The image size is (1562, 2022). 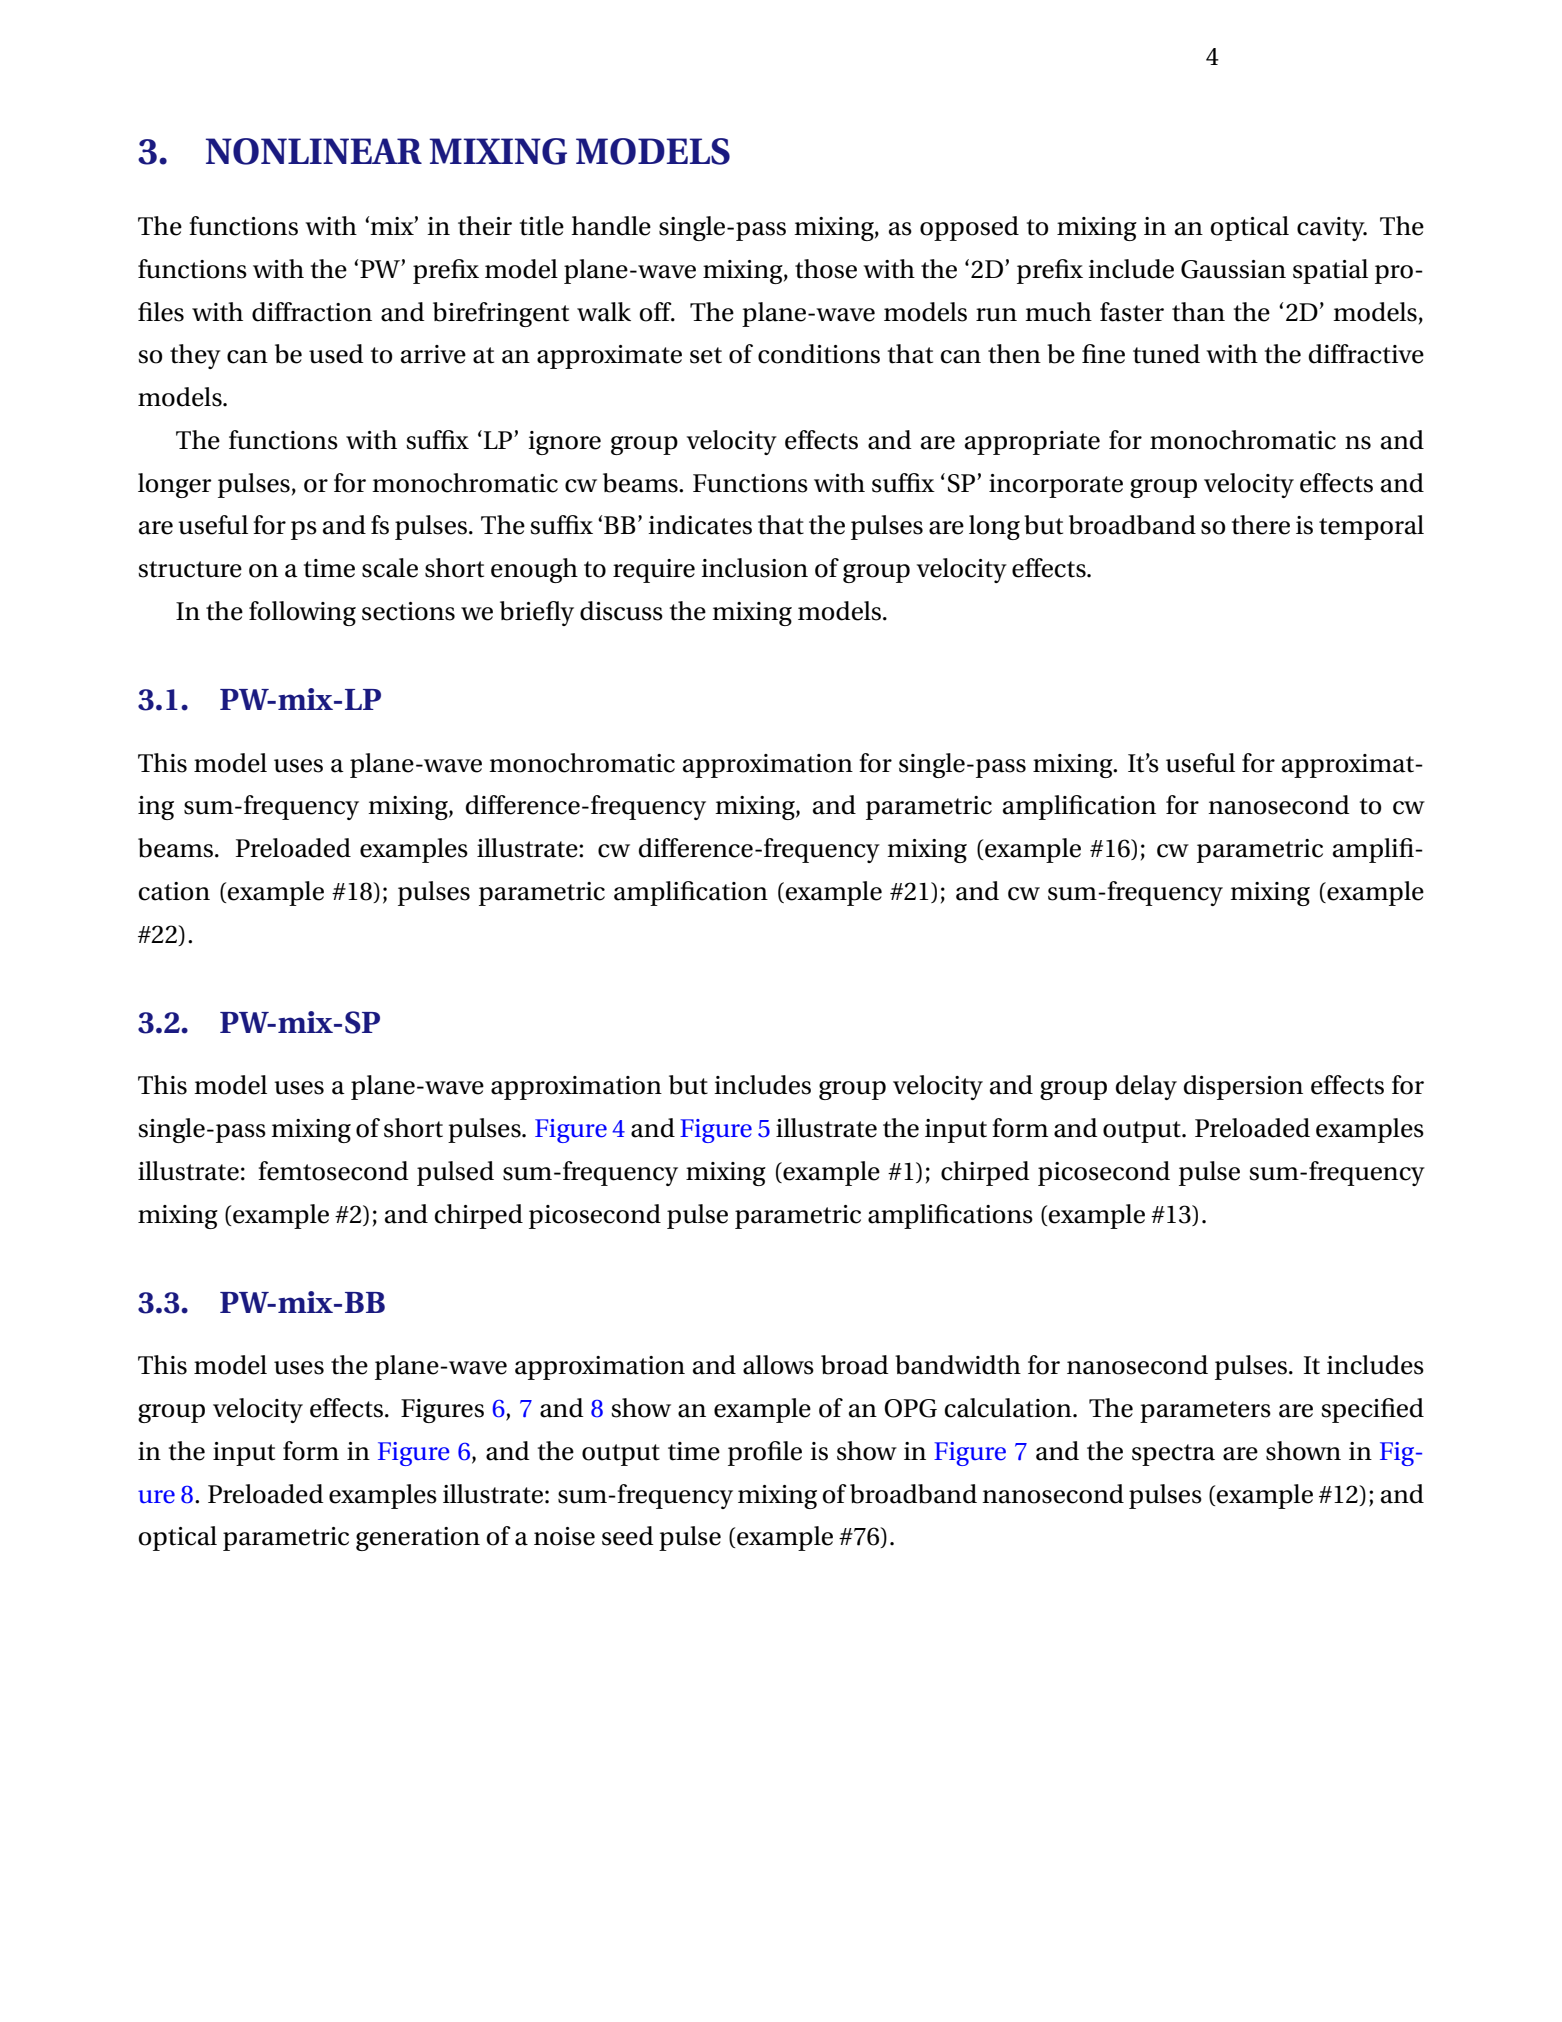 What do you see at coordinates (314, 151) in the image?
I see `NONLINEAR` at bounding box center [314, 151].
